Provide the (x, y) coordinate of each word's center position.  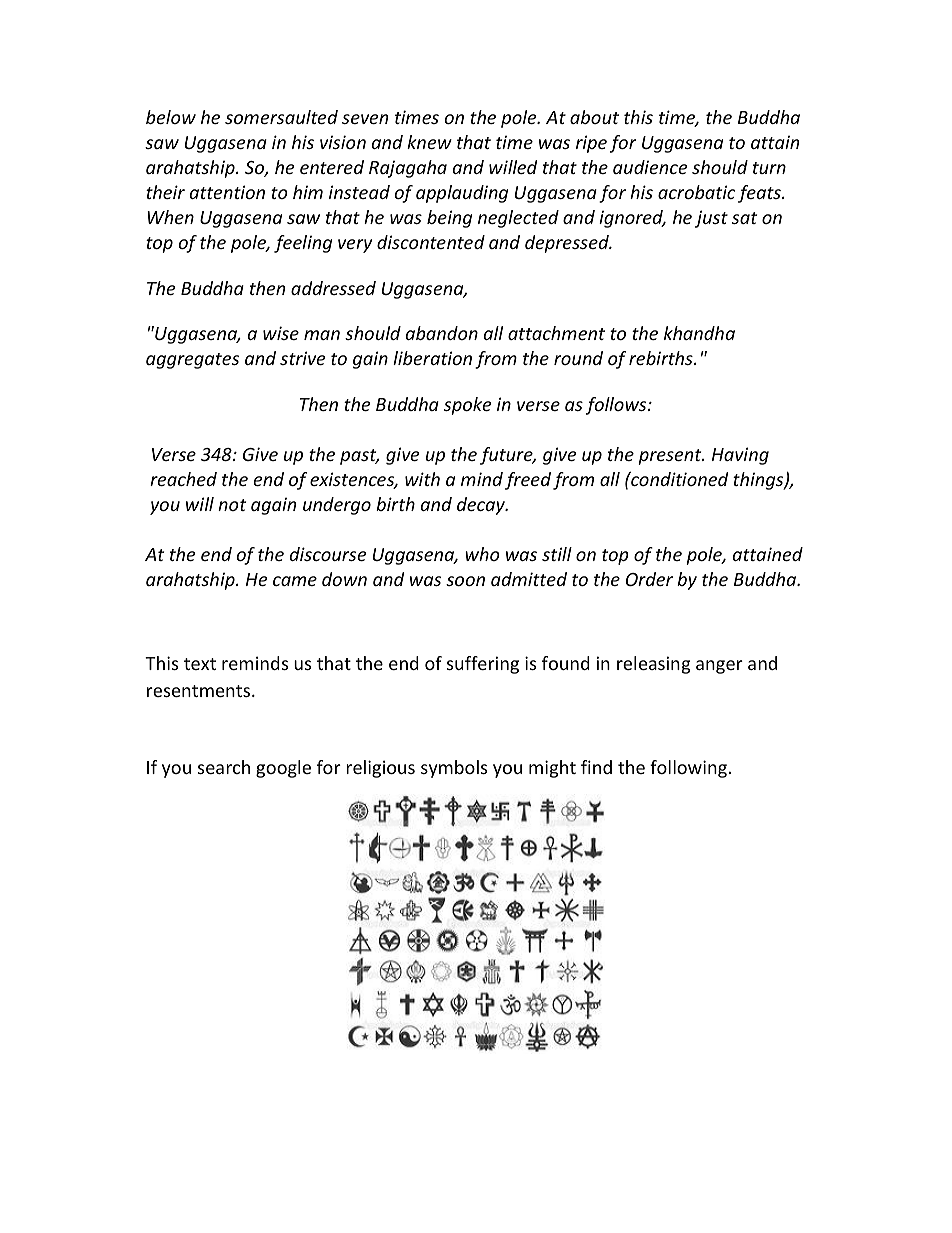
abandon (442, 333)
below (171, 117)
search (224, 767)
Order (649, 579)
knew (429, 142)
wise (281, 333)
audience (650, 167)
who (482, 554)
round (578, 358)
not (232, 505)
